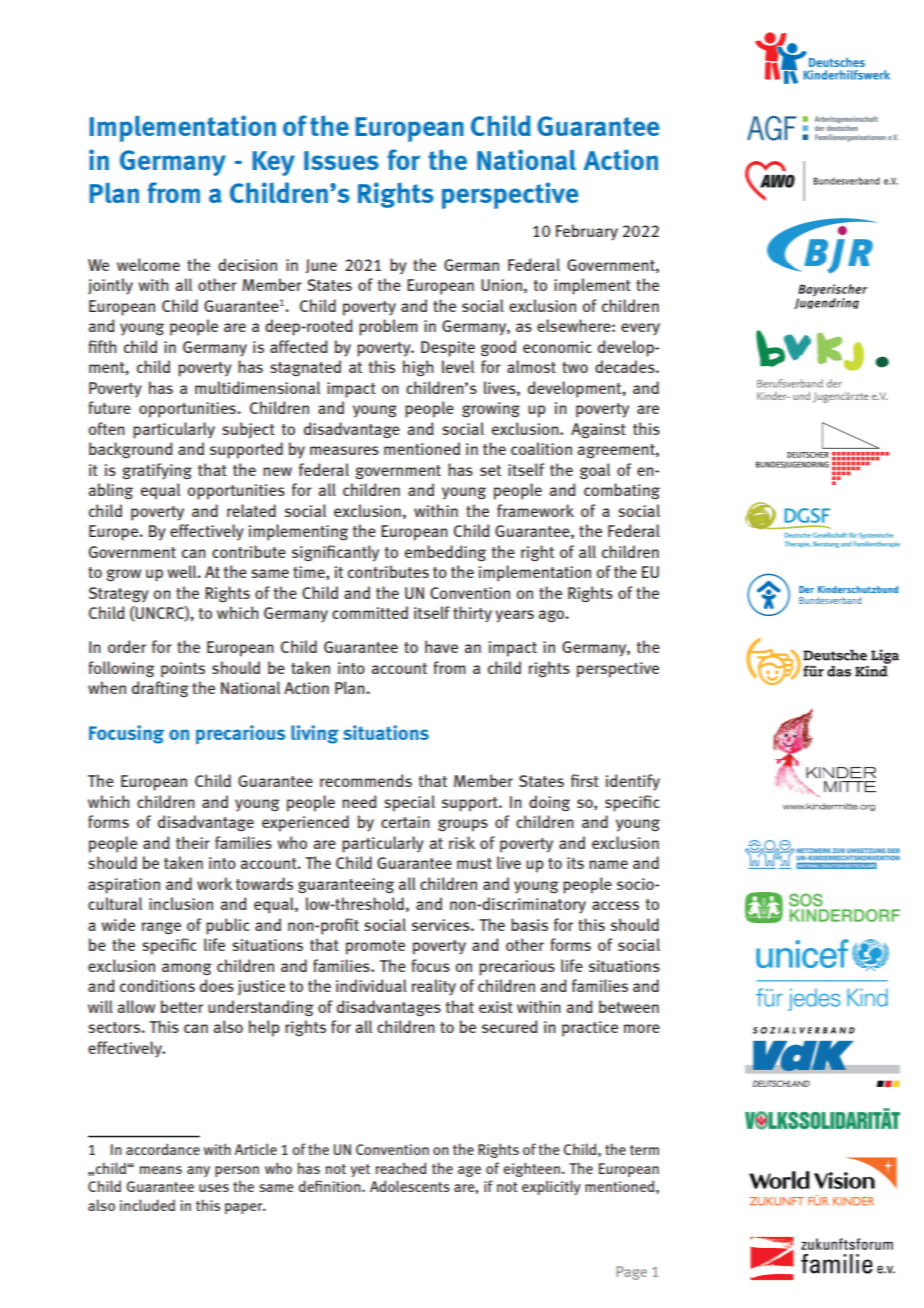 This document has height=1308, width=924. I want to click on identify, so click(633, 782).
